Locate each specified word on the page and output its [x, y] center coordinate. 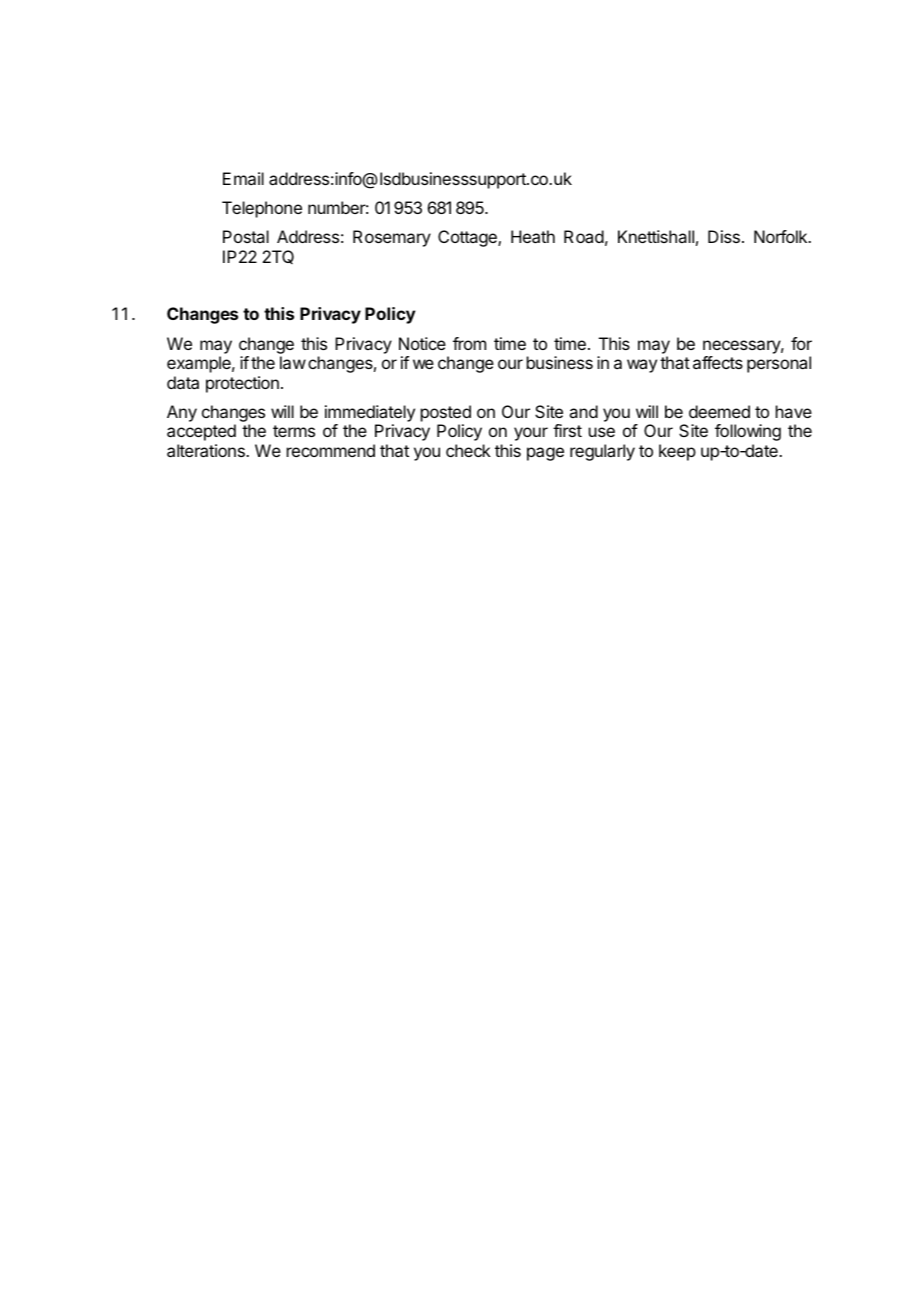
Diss [724, 236]
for [801, 343]
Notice [422, 343]
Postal [246, 236]
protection [242, 384]
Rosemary [392, 238]
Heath [533, 236]
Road [584, 236]
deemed [719, 411]
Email [243, 178]
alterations [207, 450]
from [469, 343]
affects [718, 362]
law [293, 362]
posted [446, 413]
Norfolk [781, 236]
